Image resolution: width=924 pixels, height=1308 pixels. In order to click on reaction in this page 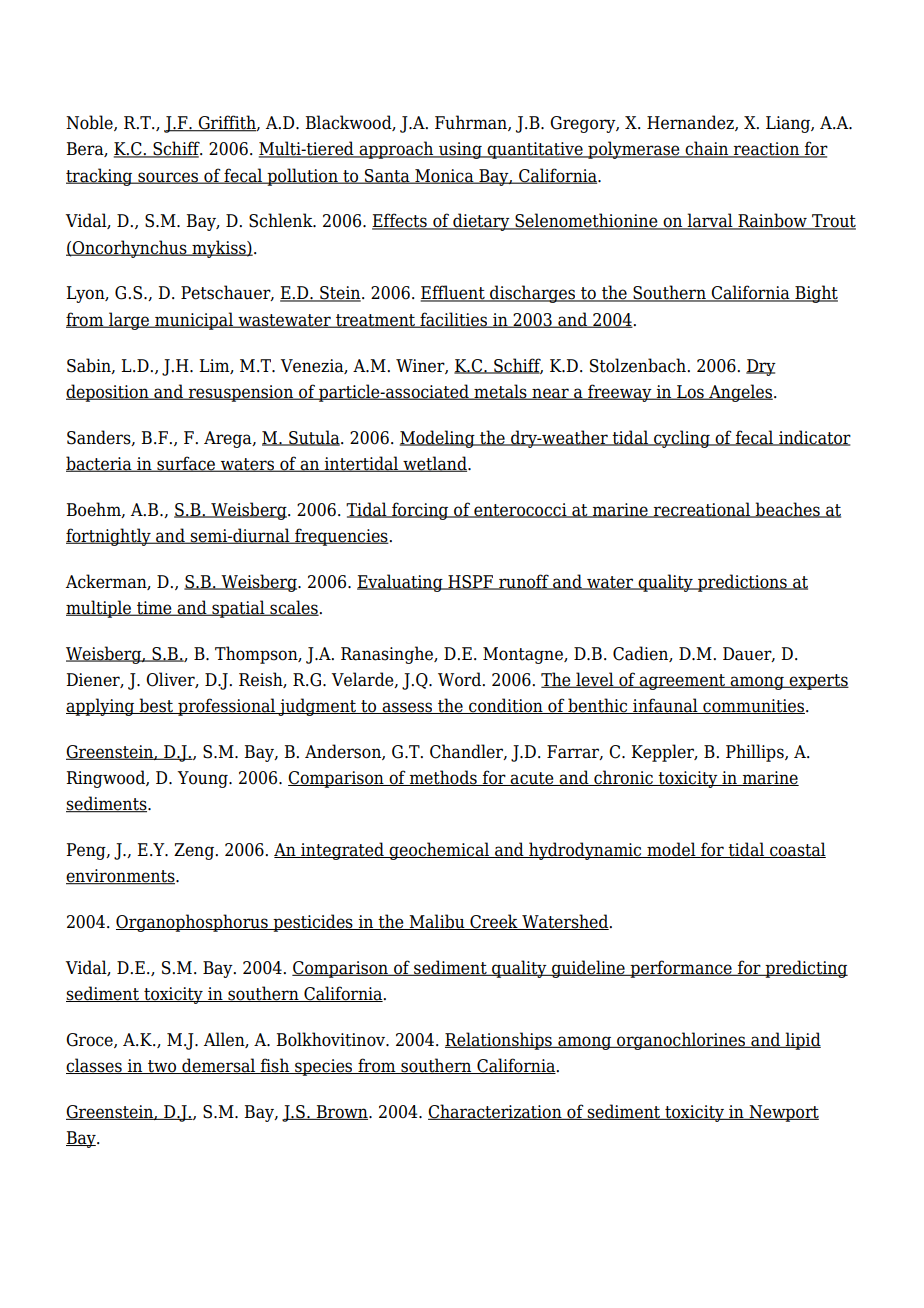, I will do `click(767, 150)`.
